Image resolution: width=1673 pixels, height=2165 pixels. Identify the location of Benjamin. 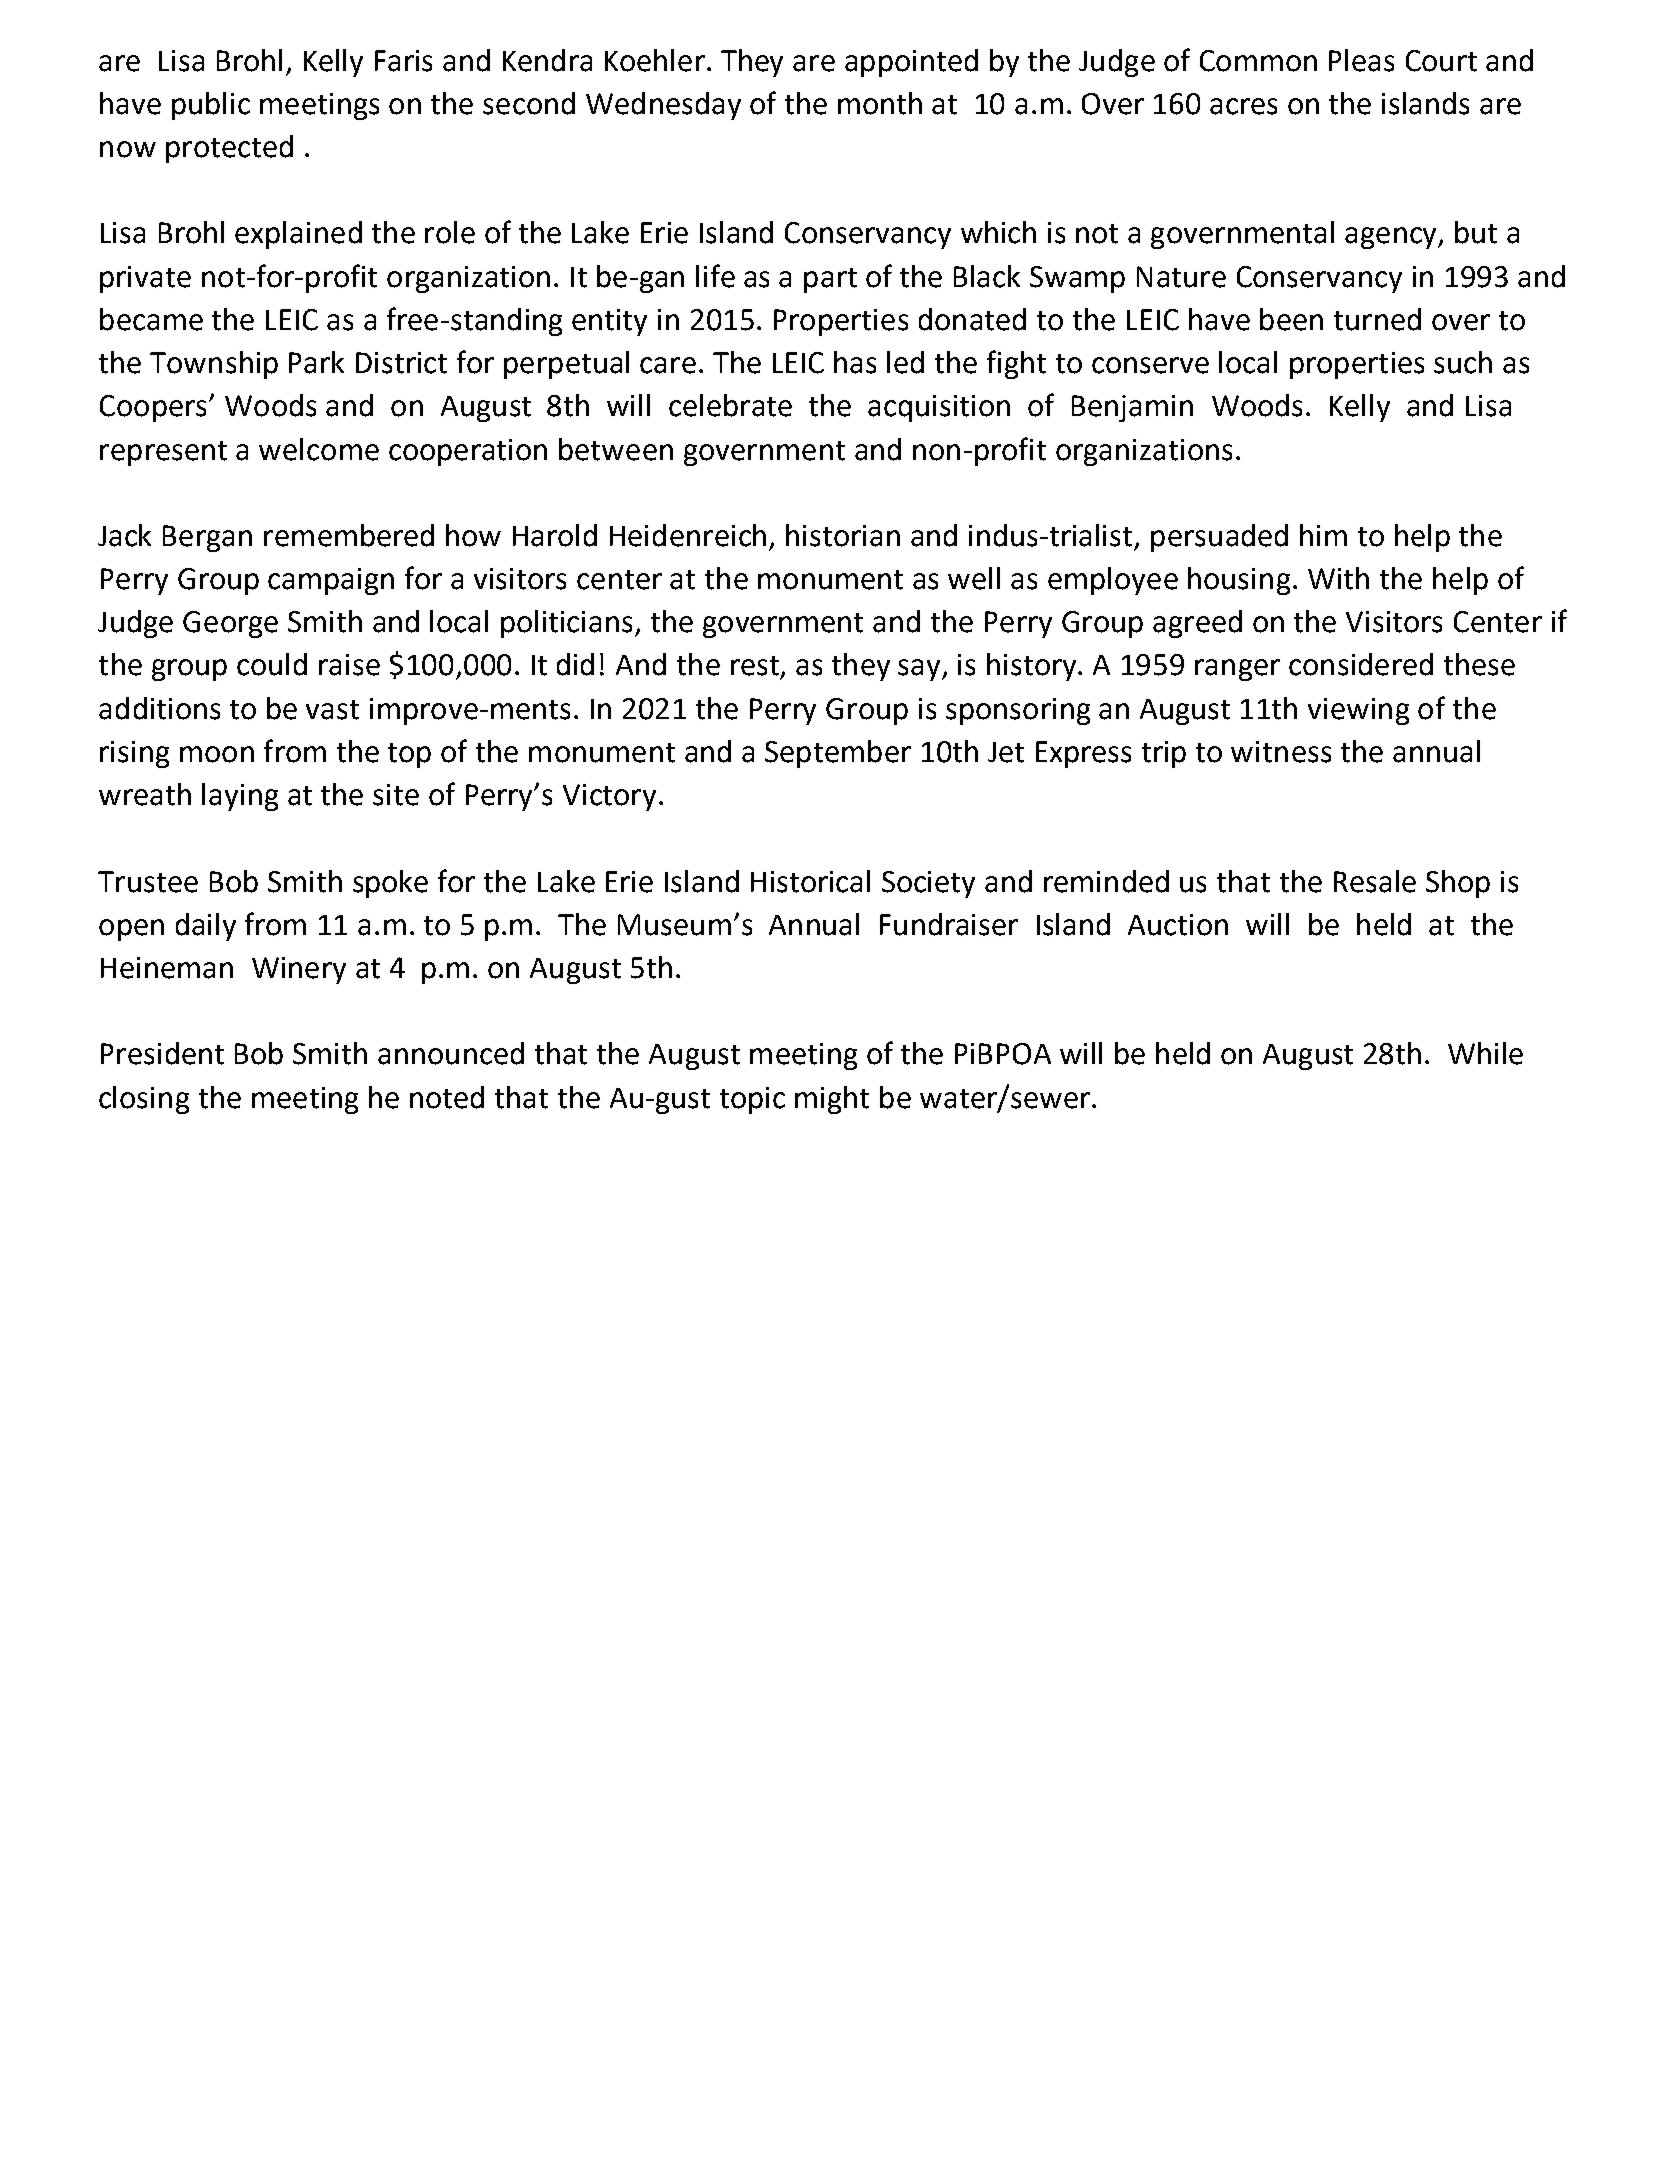
(1132, 408).
